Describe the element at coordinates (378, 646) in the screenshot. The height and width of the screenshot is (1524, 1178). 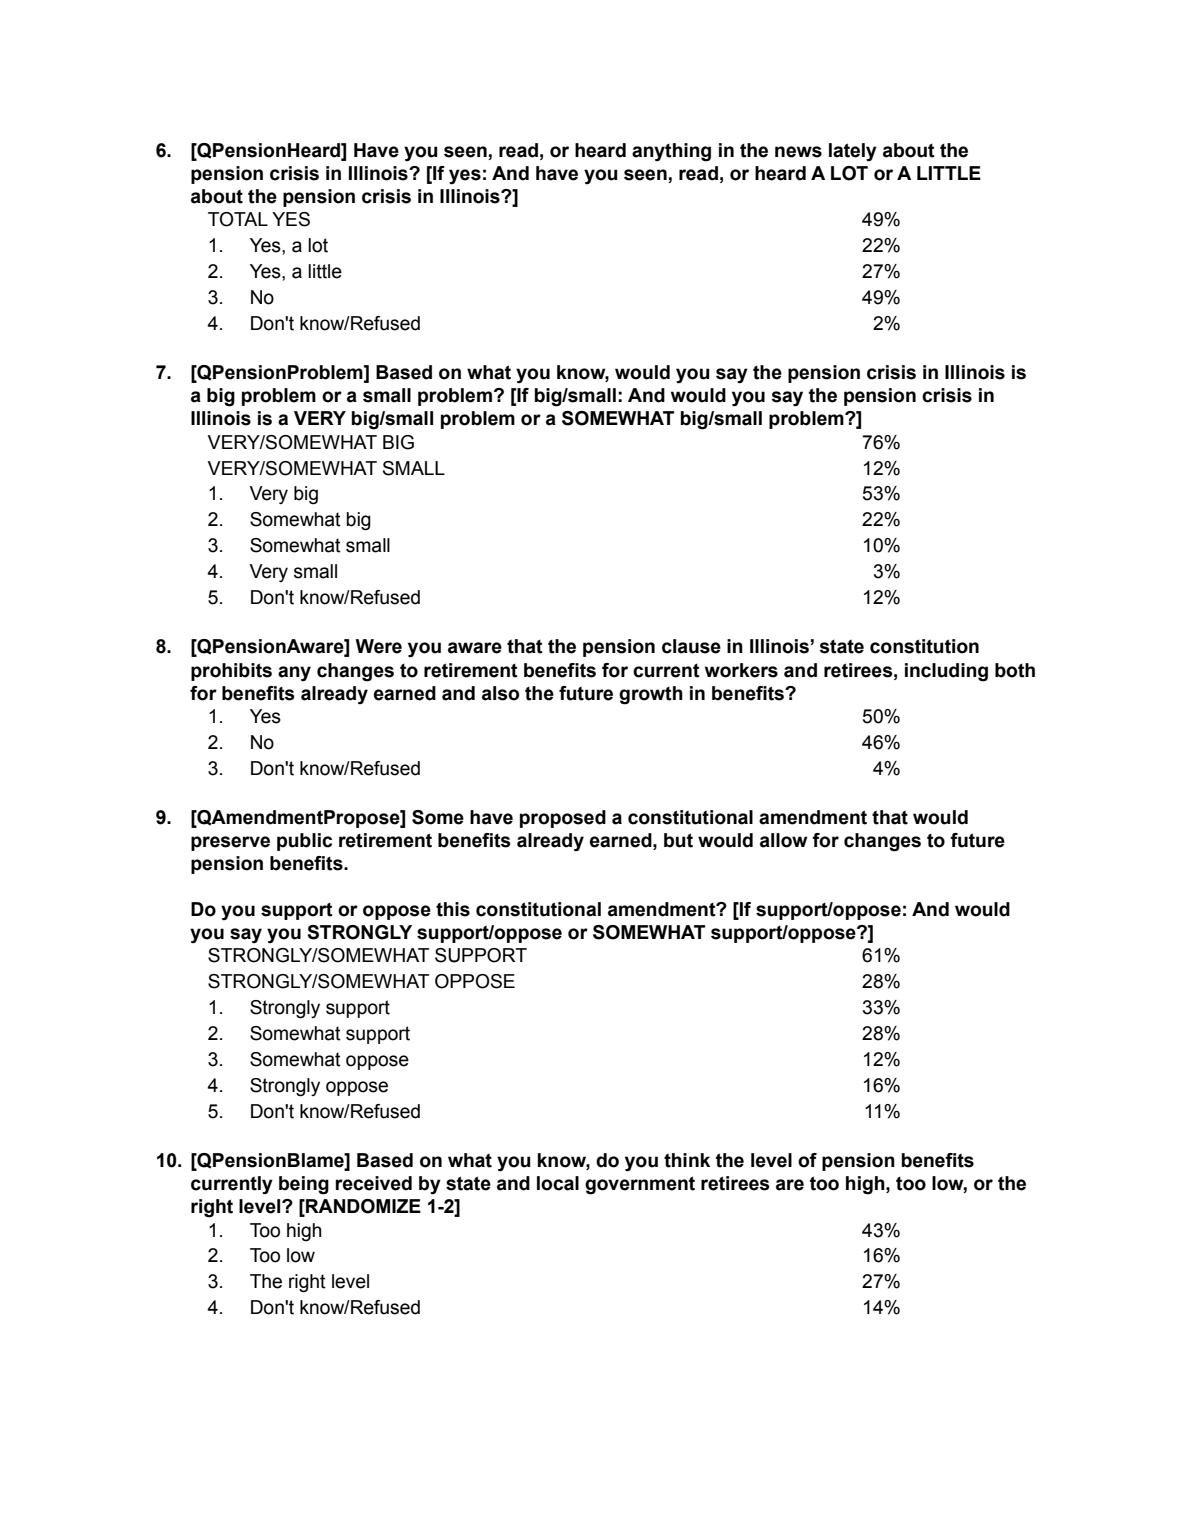
I see `Were` at that location.
